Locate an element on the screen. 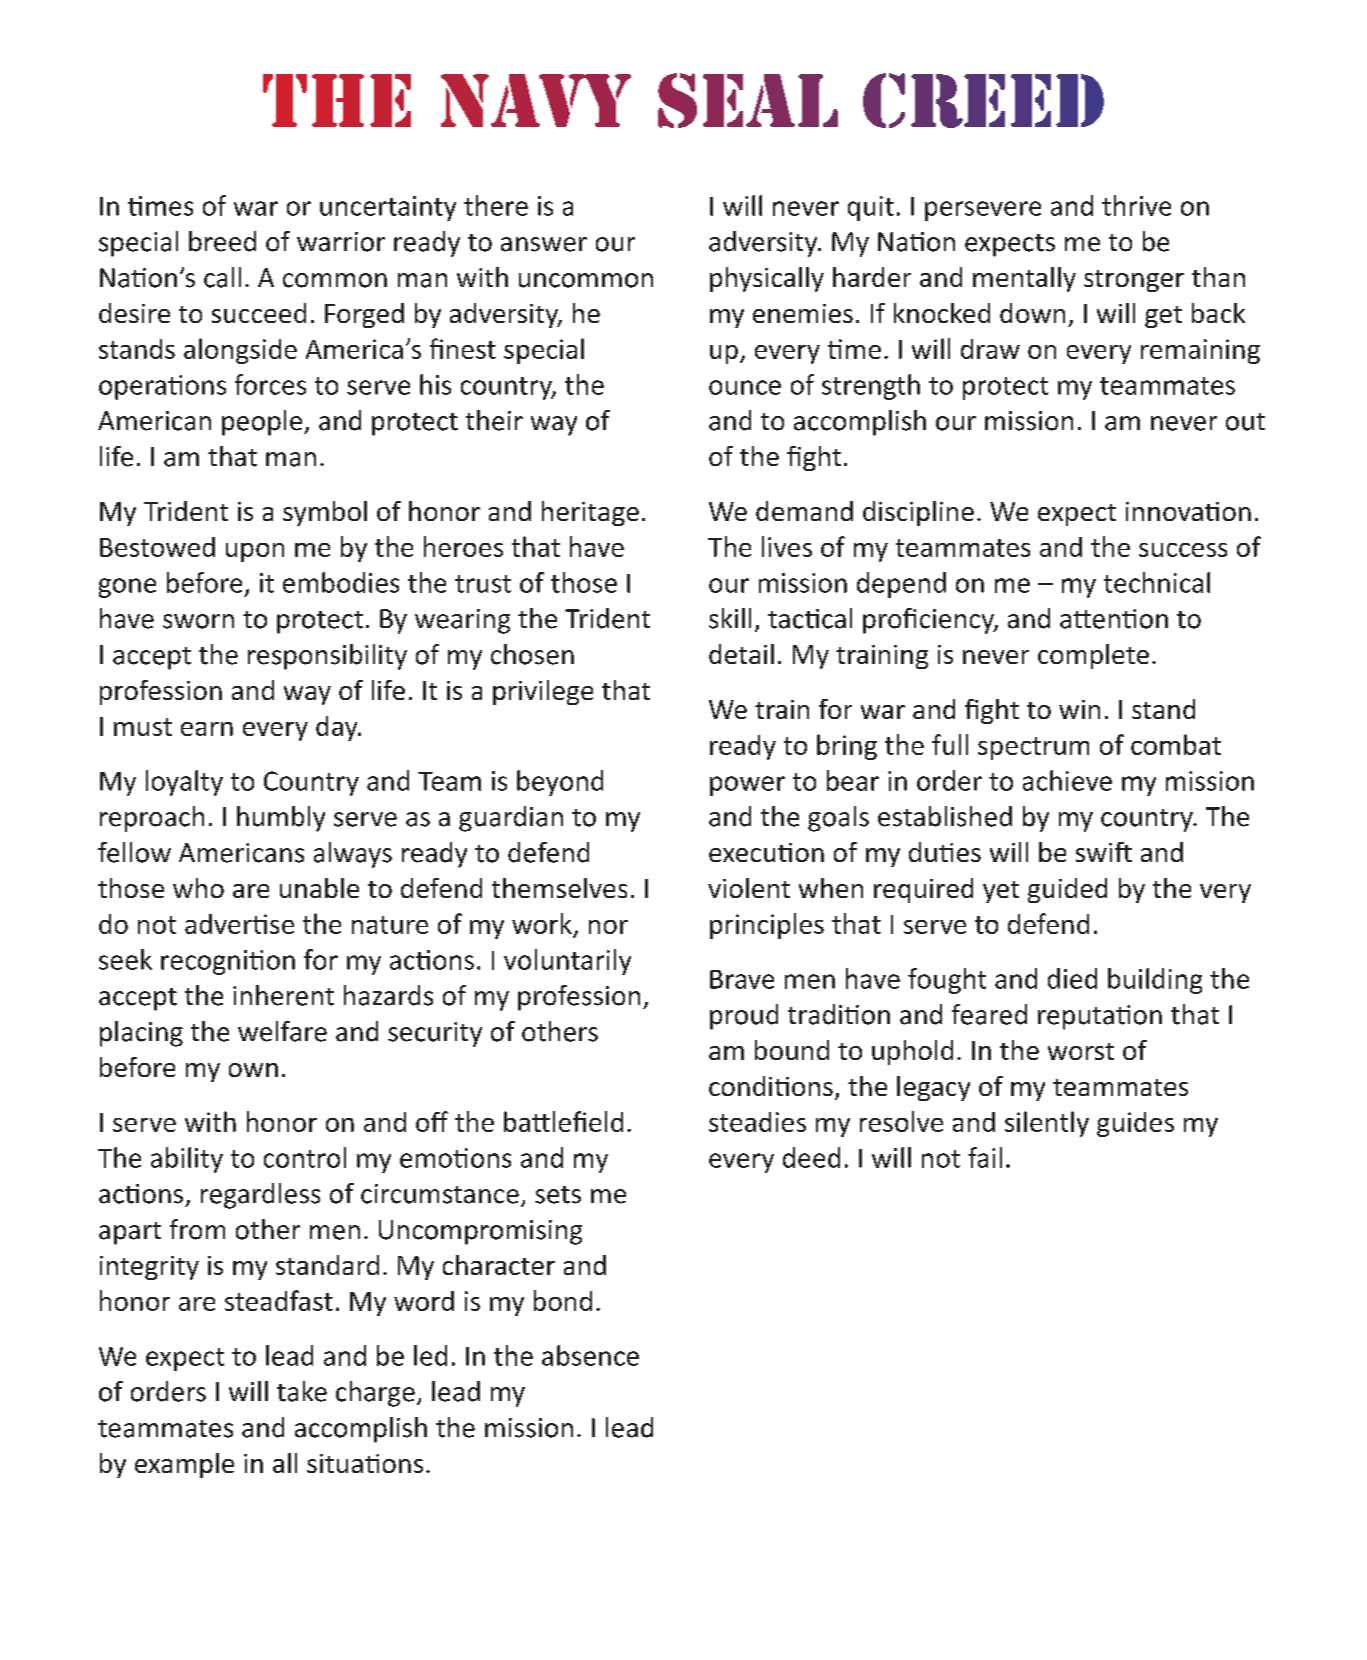 Image resolution: width=1367 pixels, height=1660 pixels. breed is located at coordinates (222, 241).
